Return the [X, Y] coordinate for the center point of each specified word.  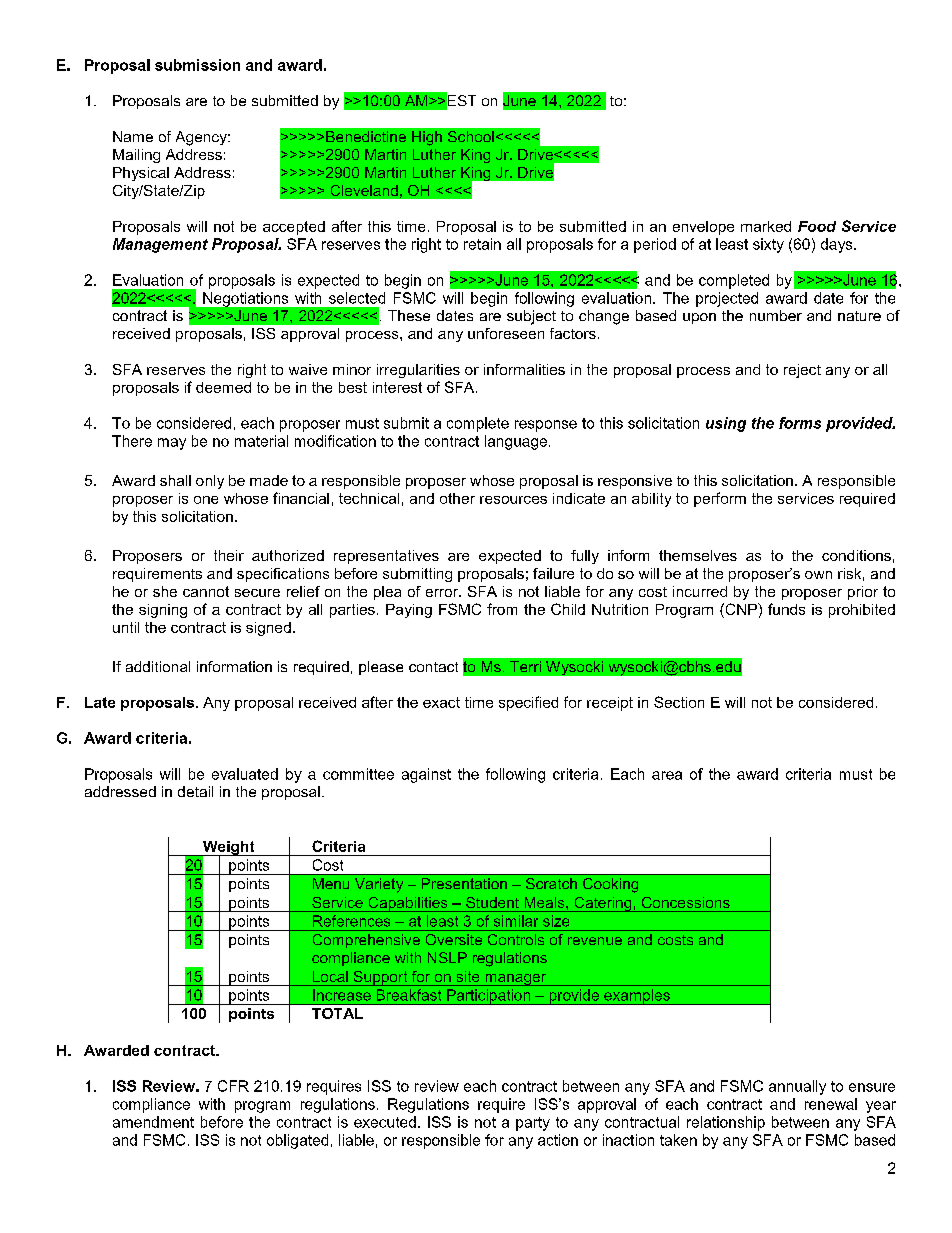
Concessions [686, 902]
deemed [223, 387]
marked [766, 226]
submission [197, 65]
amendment [153, 1122]
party [533, 1124]
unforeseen [506, 333]
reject [802, 371]
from [502, 609]
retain [482, 244]
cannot [206, 591]
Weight [228, 849]
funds [786, 609]
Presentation [464, 883]
